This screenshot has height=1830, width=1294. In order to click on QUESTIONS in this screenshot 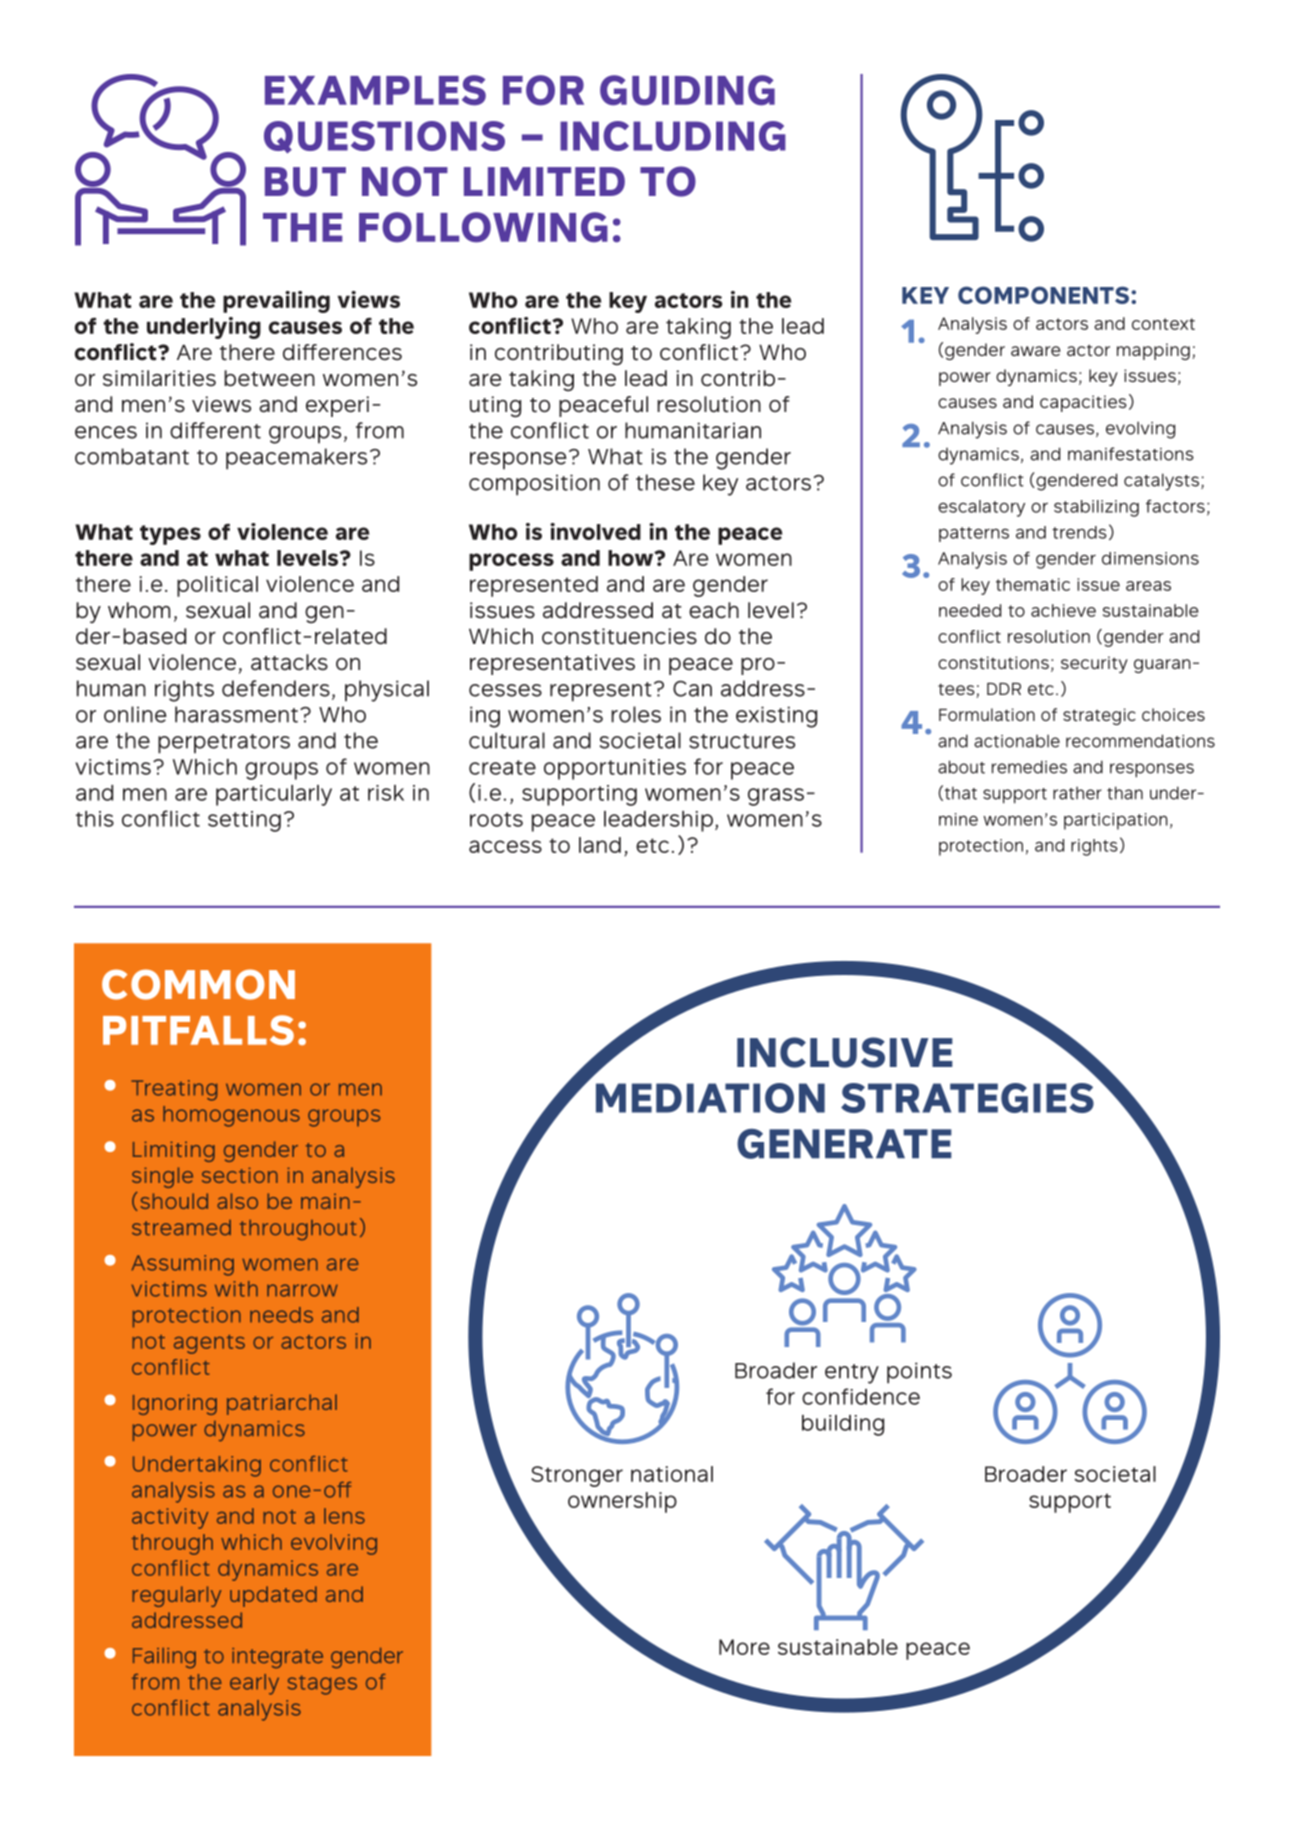, I will do `click(384, 137)`.
